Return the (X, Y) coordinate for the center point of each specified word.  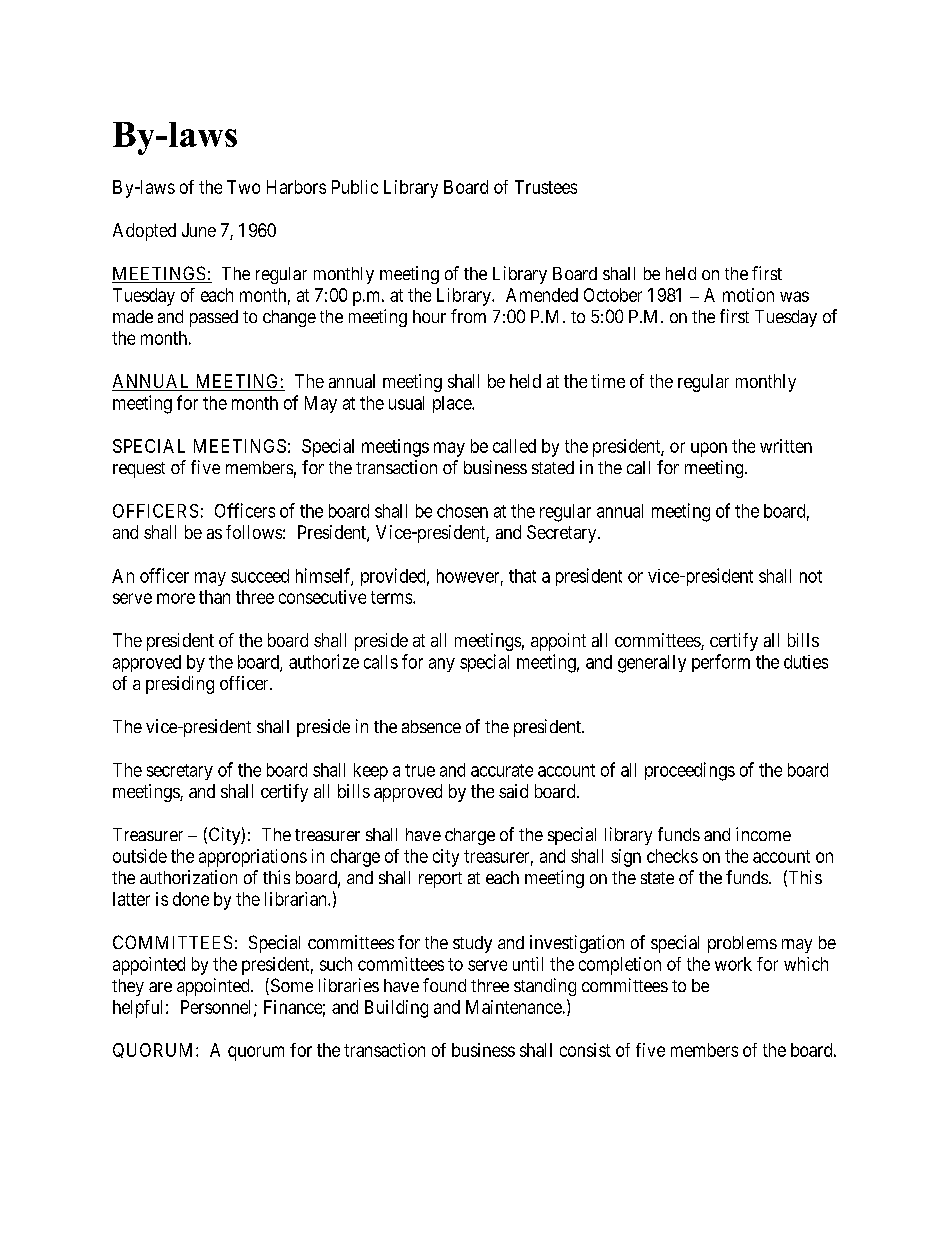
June (199, 230)
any (442, 665)
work (733, 964)
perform (721, 663)
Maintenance (514, 1007)
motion (748, 295)
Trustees (546, 187)
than (214, 597)
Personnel (218, 1008)
